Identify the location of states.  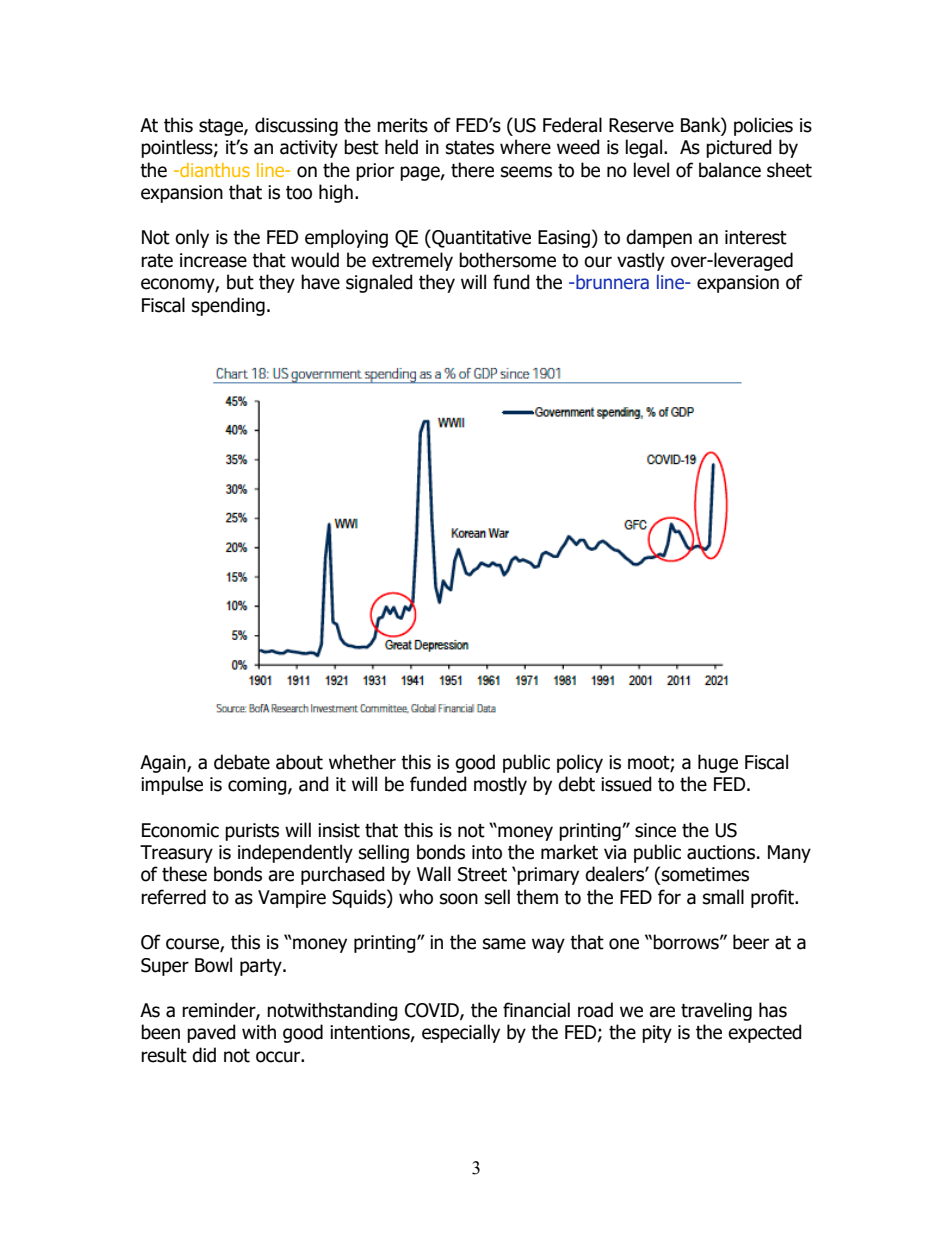
(470, 148).
